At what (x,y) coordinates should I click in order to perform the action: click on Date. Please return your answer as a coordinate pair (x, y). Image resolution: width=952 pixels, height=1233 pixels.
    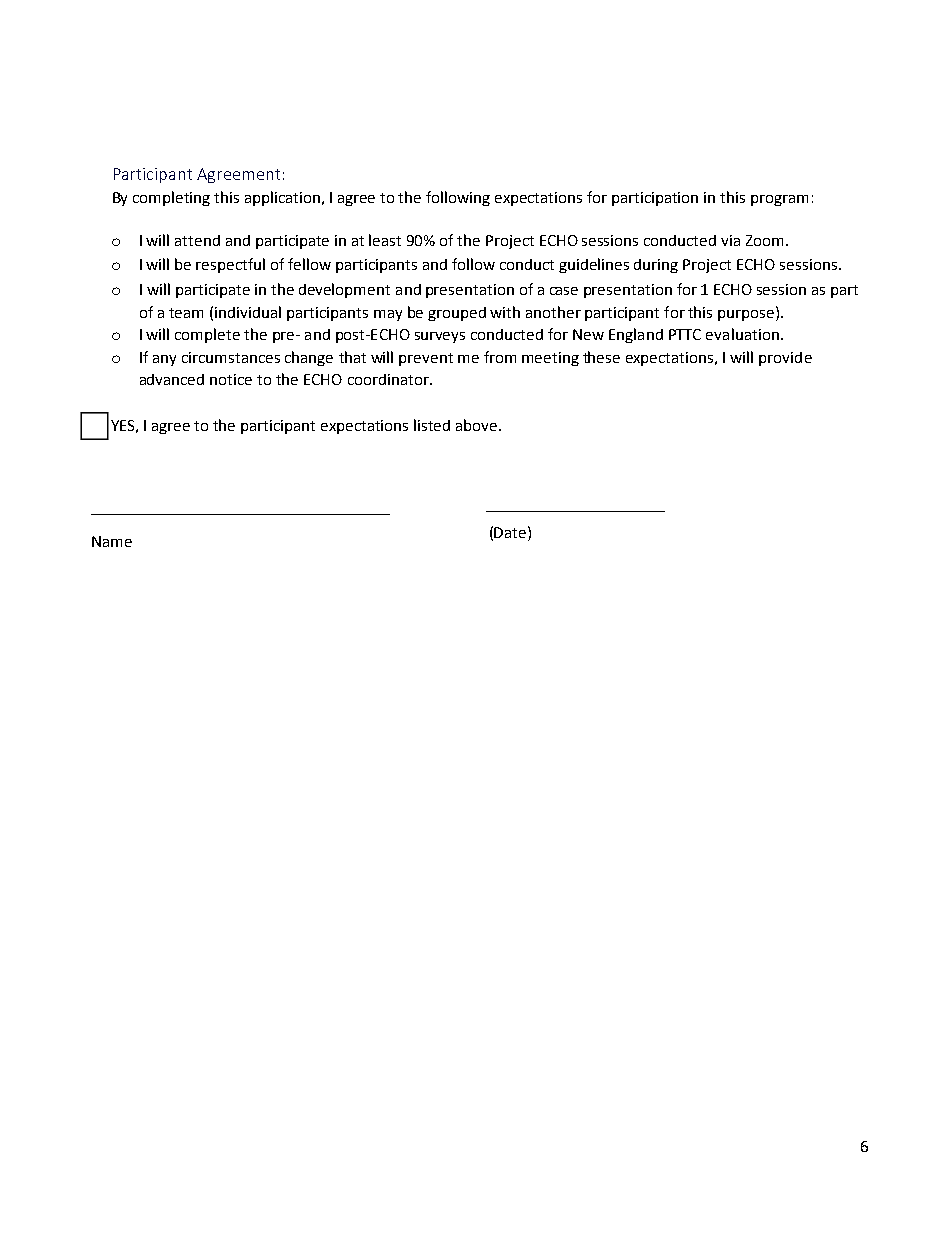
    Looking at the image, I should click on (510, 532).
